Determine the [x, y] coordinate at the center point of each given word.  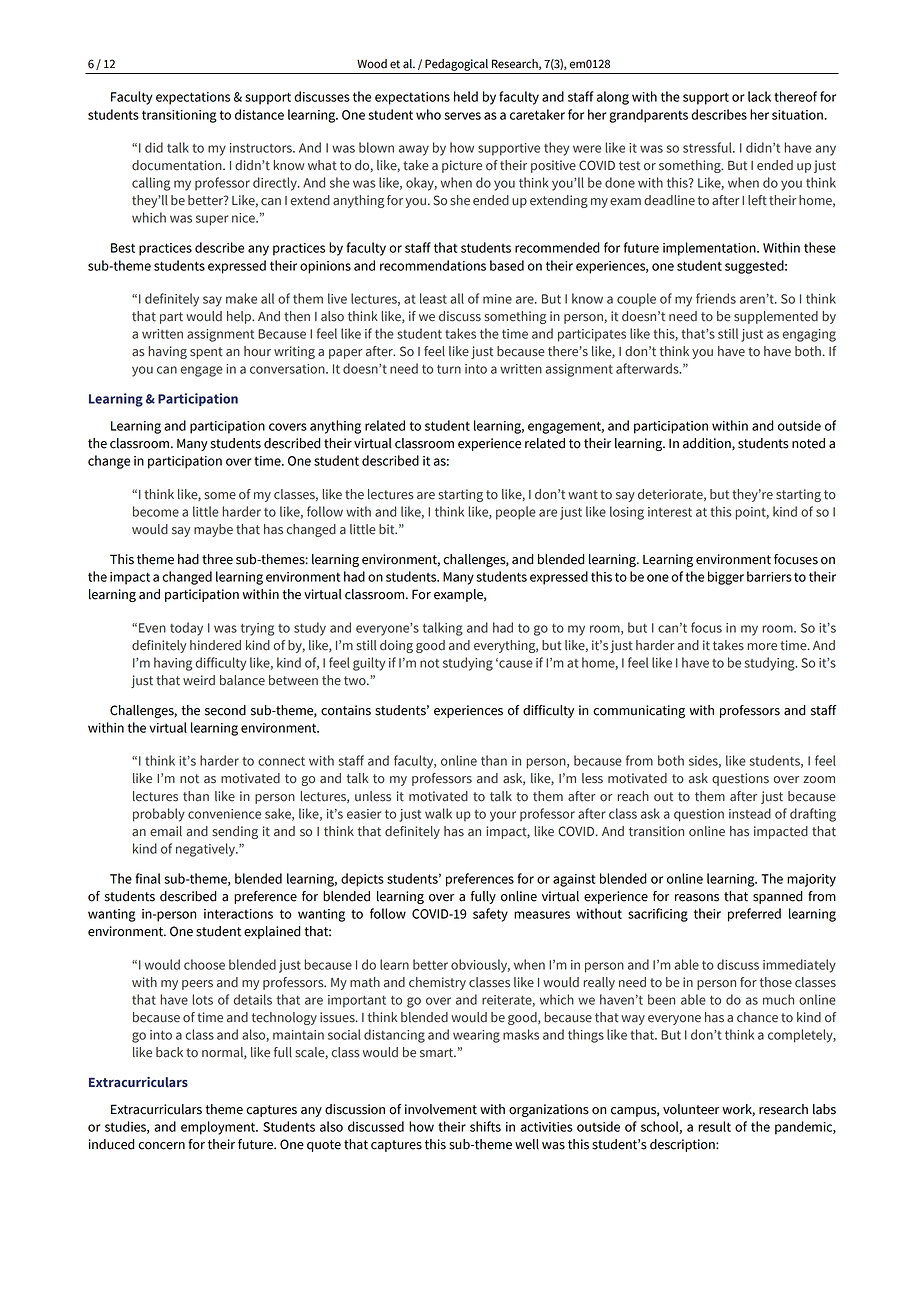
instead [750, 813]
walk [438, 813]
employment [219, 1128]
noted [808, 443]
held [466, 96]
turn [449, 369]
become [156, 511]
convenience [224, 814]
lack [759, 96]
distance [259, 114]
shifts [485, 1126]
